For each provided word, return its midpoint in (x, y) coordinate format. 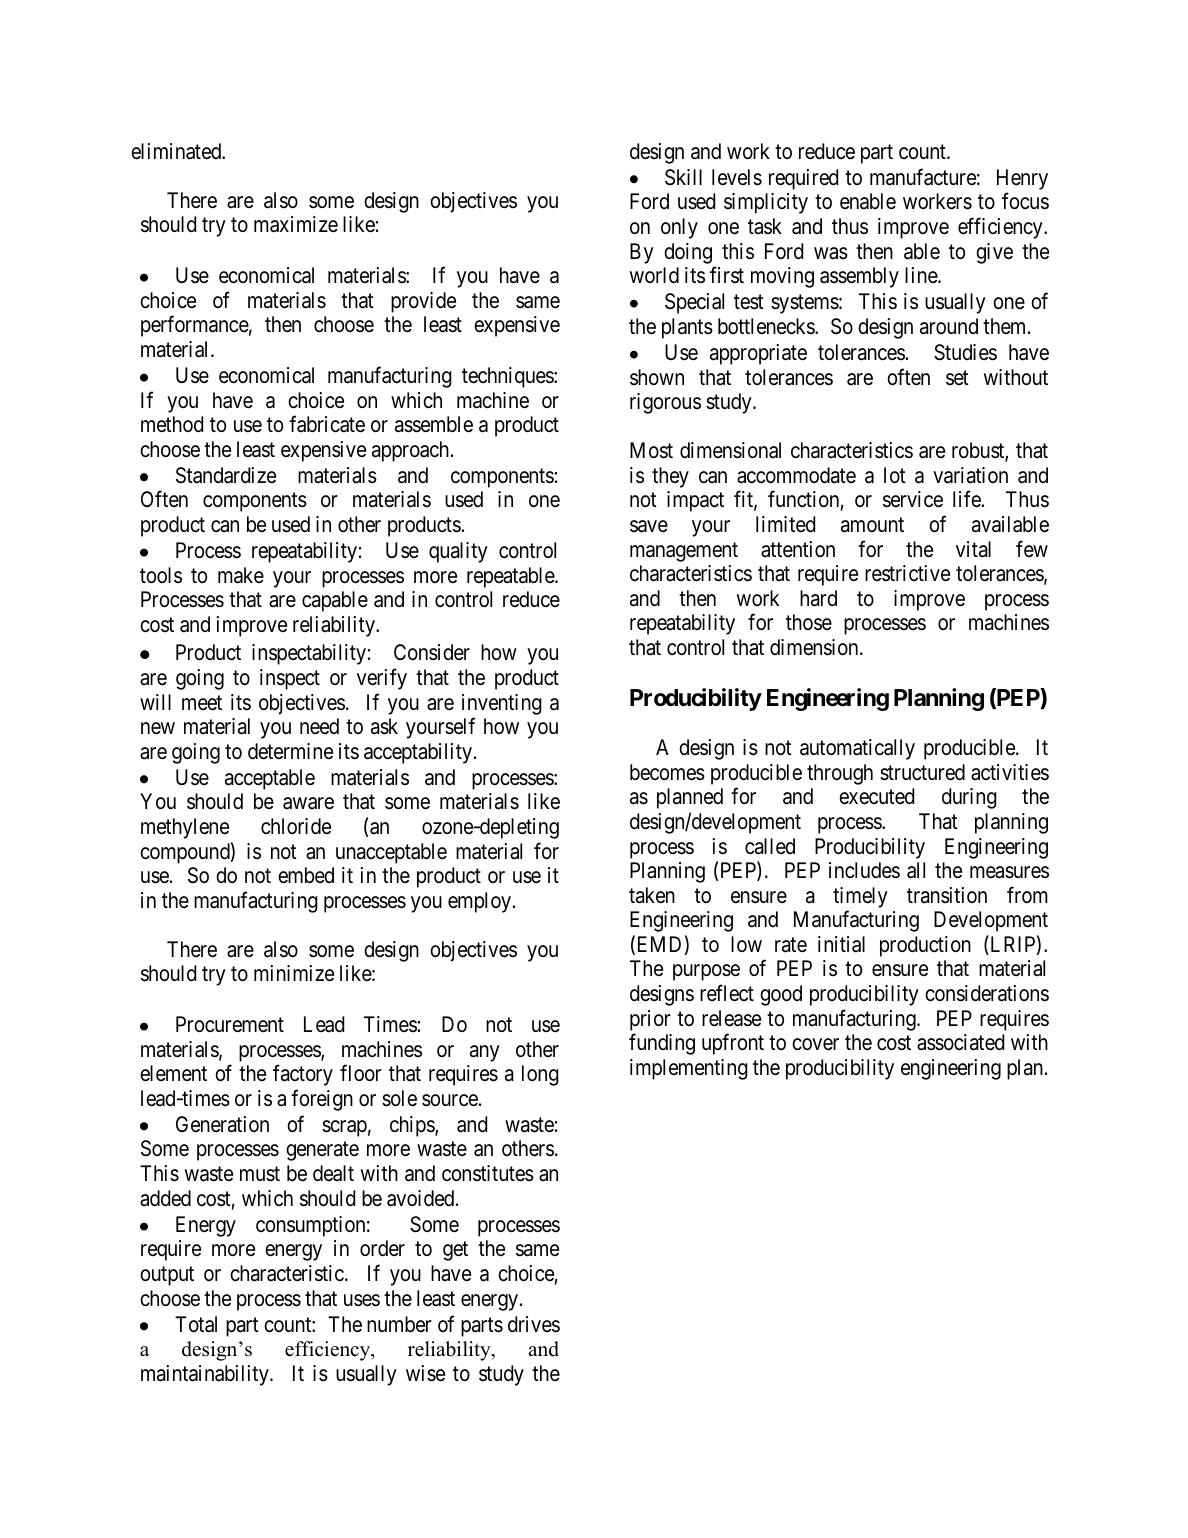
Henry (1022, 179)
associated (960, 1042)
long (540, 1075)
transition (947, 895)
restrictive (907, 573)
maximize (296, 224)
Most (651, 450)
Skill (683, 177)
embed (306, 875)
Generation (222, 1124)
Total (196, 1324)
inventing (502, 704)
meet (202, 703)
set (957, 377)
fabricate (327, 424)
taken (652, 895)
